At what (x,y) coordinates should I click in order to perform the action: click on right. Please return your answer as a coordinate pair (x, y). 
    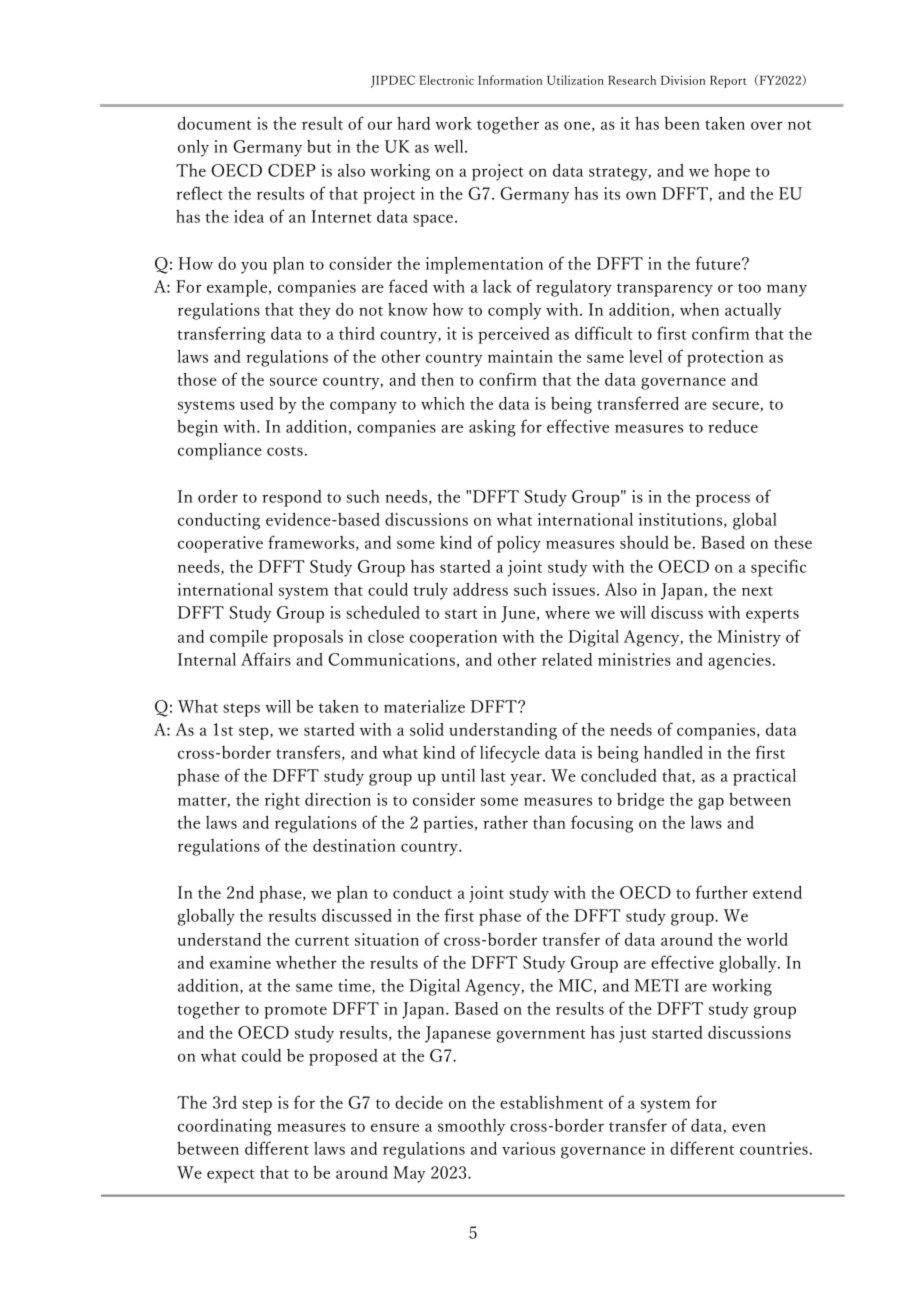
    Looking at the image, I should click on (282, 801).
